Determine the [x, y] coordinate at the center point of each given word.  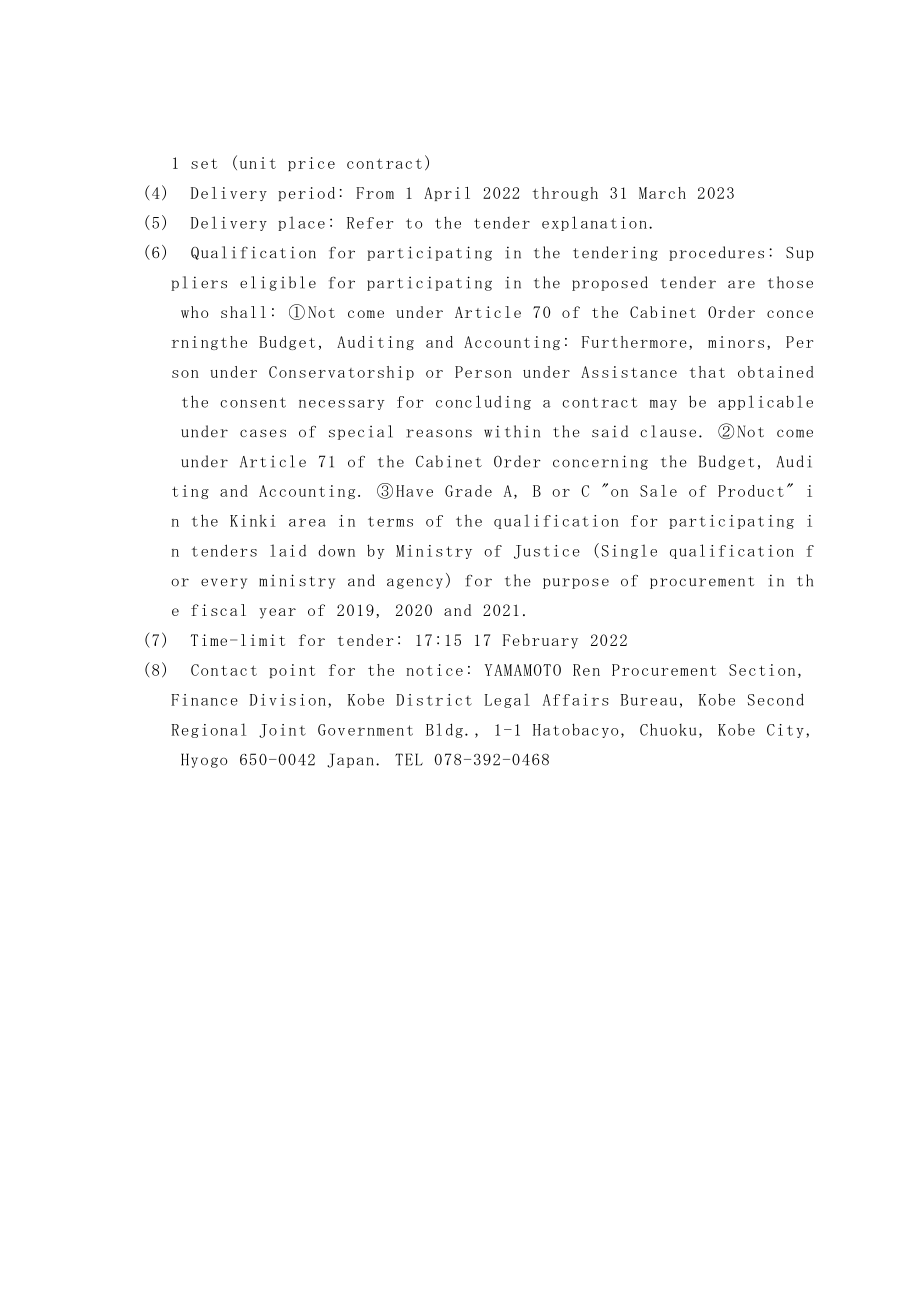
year [277, 613]
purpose [576, 583]
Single [629, 551]
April [447, 194]
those [790, 282]
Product [751, 491]
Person [483, 372]
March [662, 193]
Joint [282, 731]
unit [258, 163]
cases [263, 433]
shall [243, 312]
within [512, 431]
